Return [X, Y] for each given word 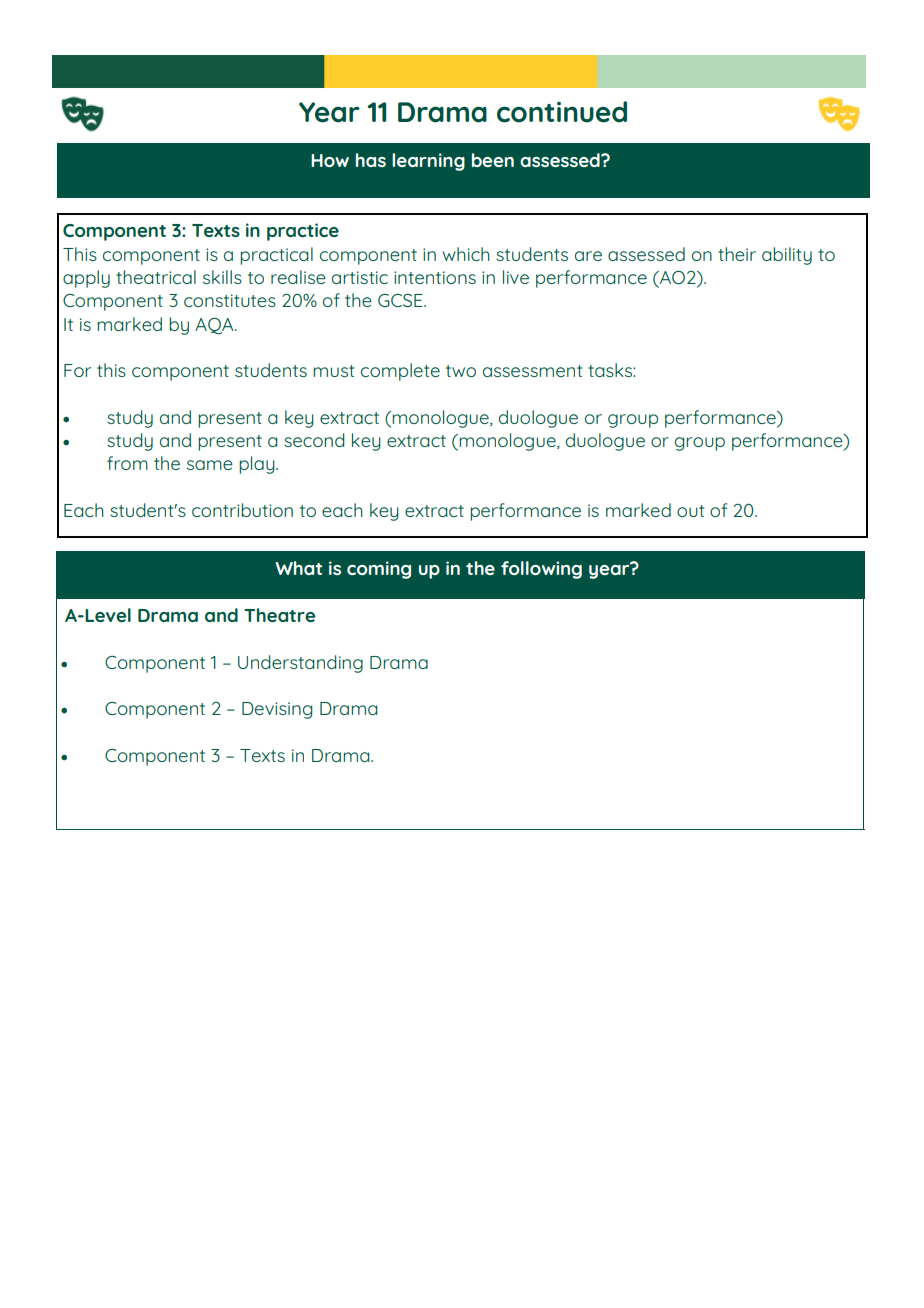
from [127, 463]
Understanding [300, 664]
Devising [277, 710]
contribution [242, 510]
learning [428, 162]
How [330, 160]
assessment [532, 371]
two [461, 371]
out [690, 511]
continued [562, 112]
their [737, 254]
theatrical [156, 277]
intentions [435, 277]
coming [379, 570]
